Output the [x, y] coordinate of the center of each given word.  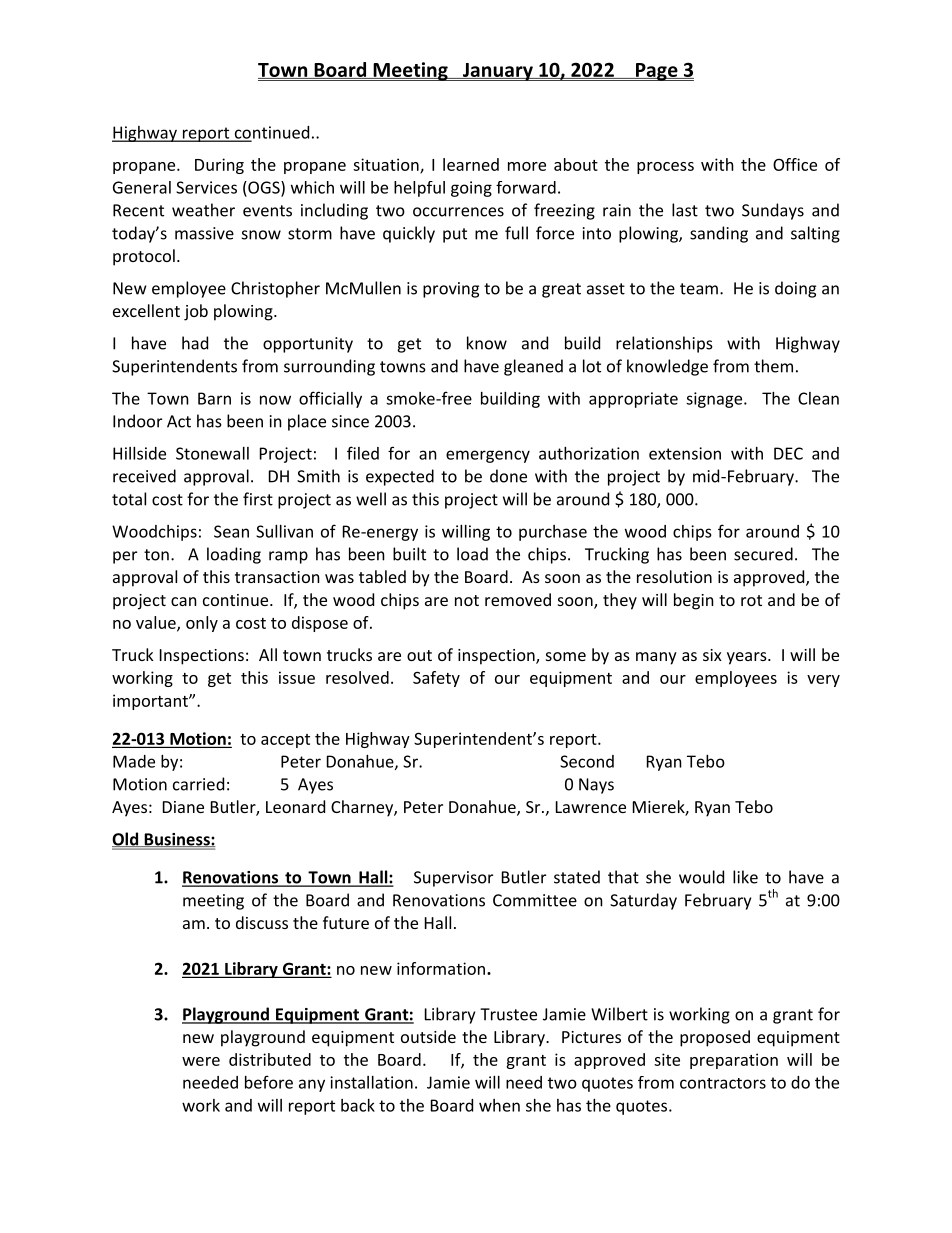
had [195, 343]
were [201, 1061]
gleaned [533, 367]
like [745, 877]
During [219, 166]
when [499, 1105]
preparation [734, 1061]
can [184, 601]
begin [694, 601]
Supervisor [453, 879]
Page [657, 72]
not [467, 600]
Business [177, 840]
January [497, 72]
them [773, 366]
